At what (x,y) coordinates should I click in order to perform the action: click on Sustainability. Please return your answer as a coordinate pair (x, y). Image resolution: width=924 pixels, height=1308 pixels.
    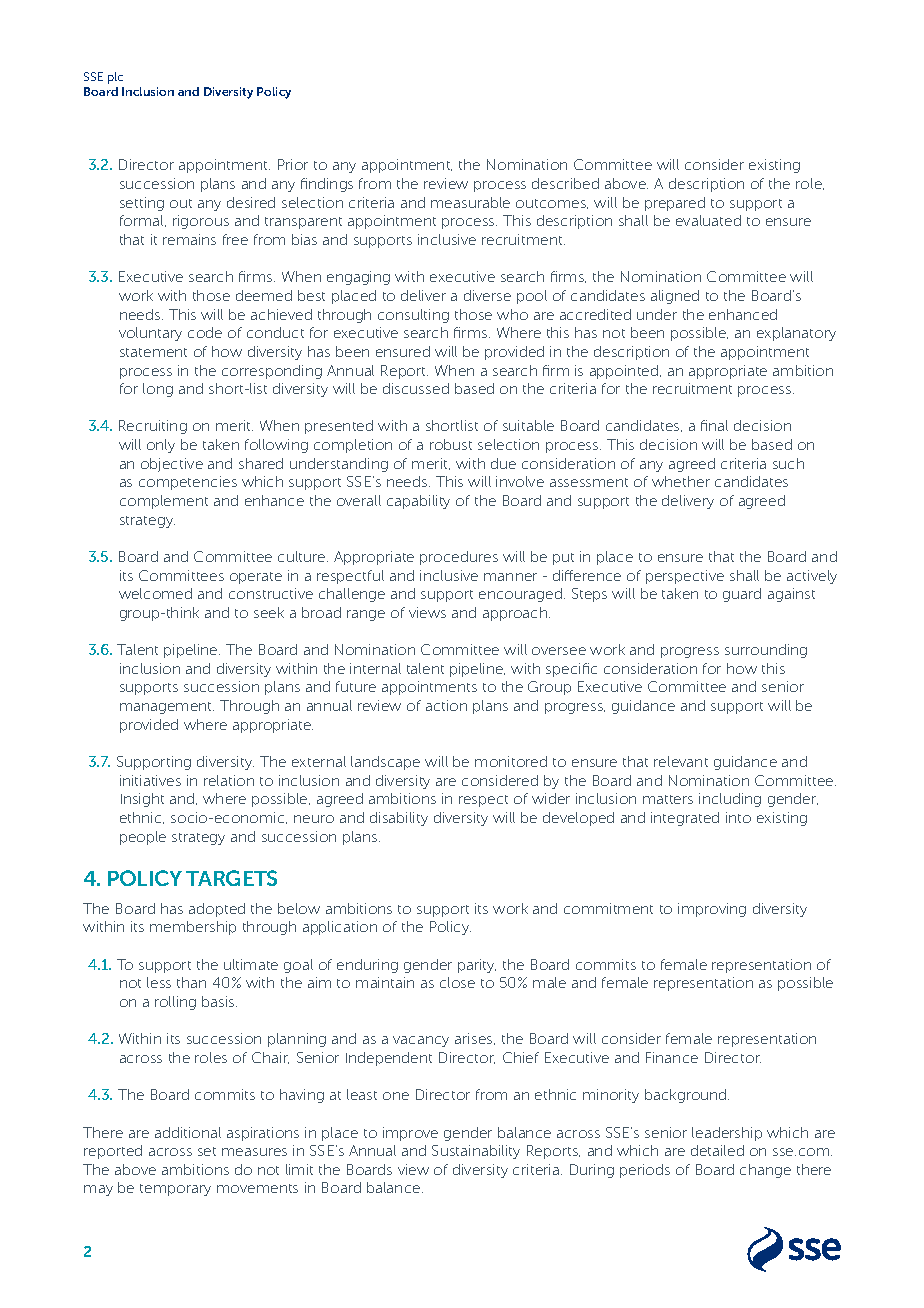
    Looking at the image, I should click on (476, 1152).
